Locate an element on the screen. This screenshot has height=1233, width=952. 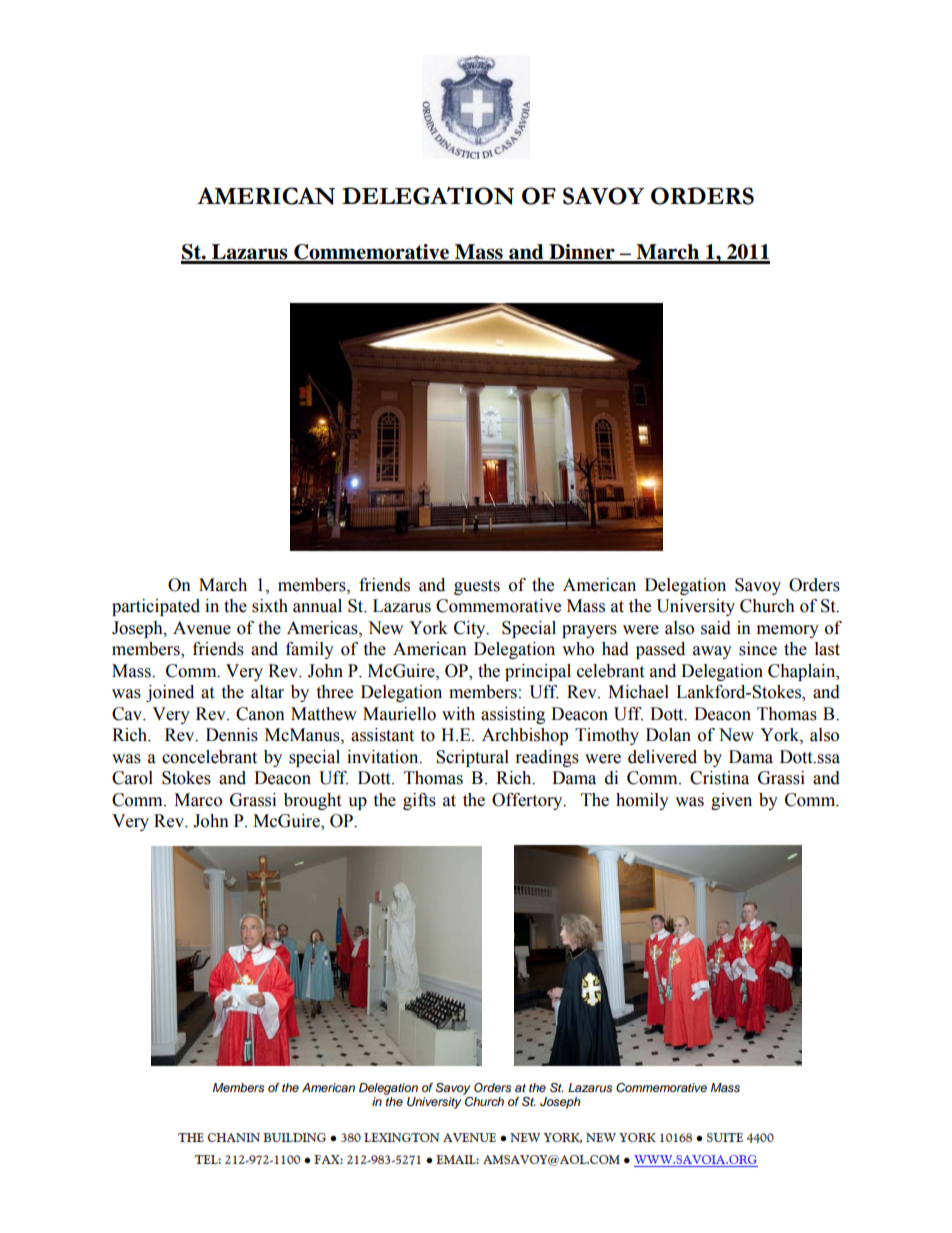
Marco is located at coordinates (198, 800).
